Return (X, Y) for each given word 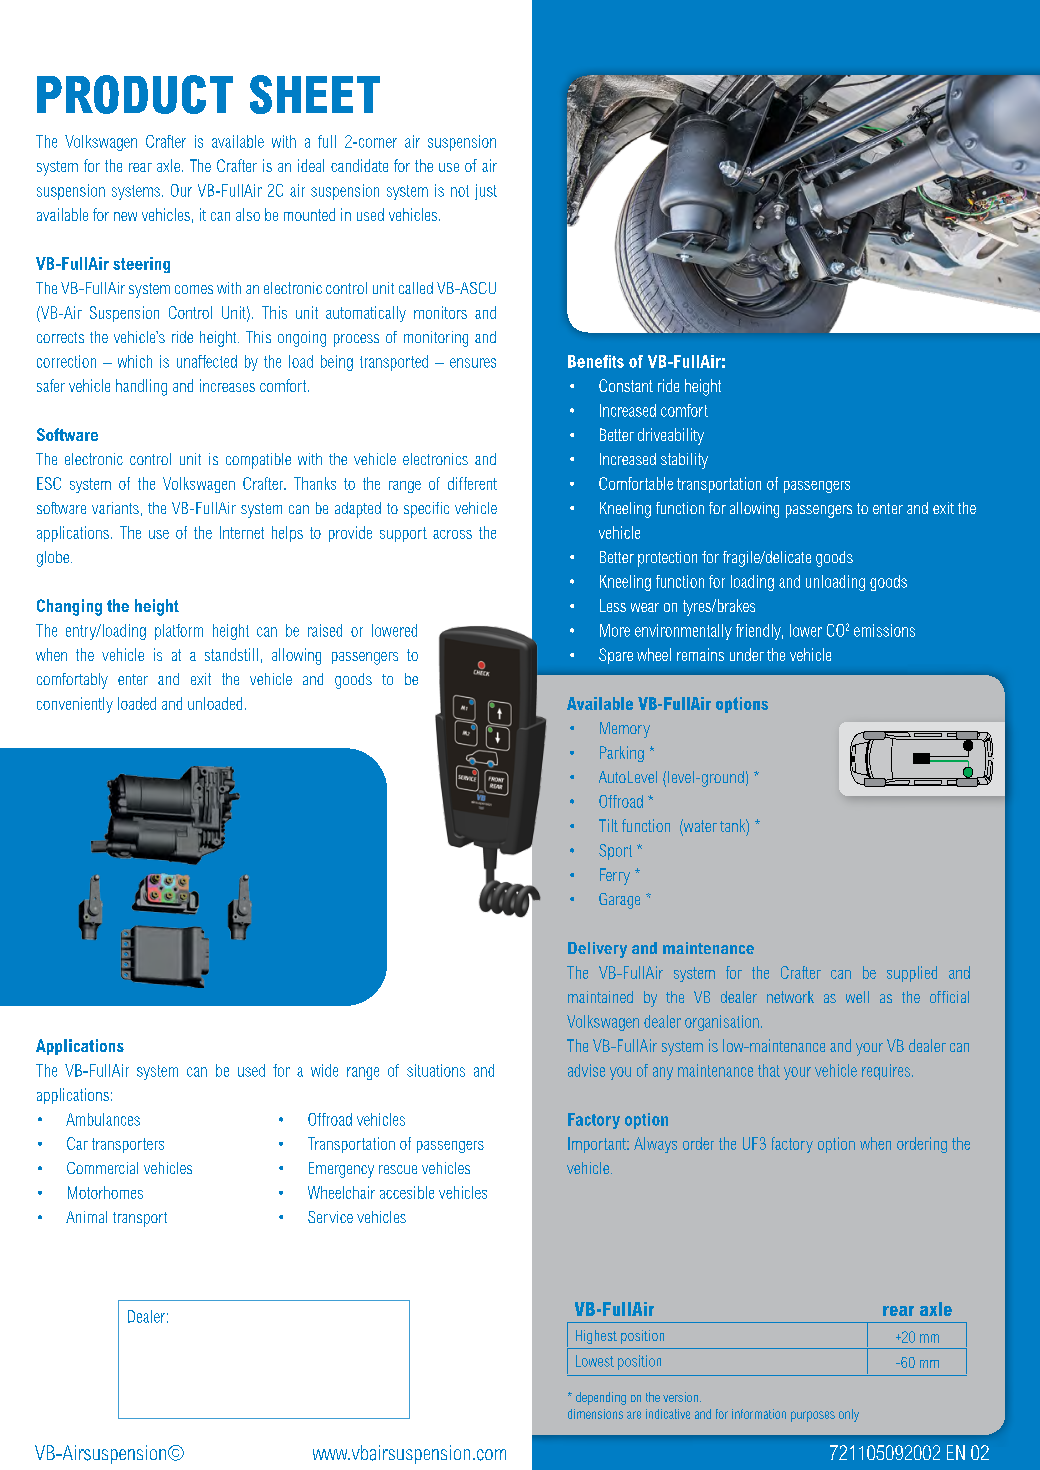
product (135, 94)
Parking (622, 754)
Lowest (595, 1361)
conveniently (75, 705)
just (486, 192)
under (747, 654)
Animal (86, 1217)
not (460, 191)
